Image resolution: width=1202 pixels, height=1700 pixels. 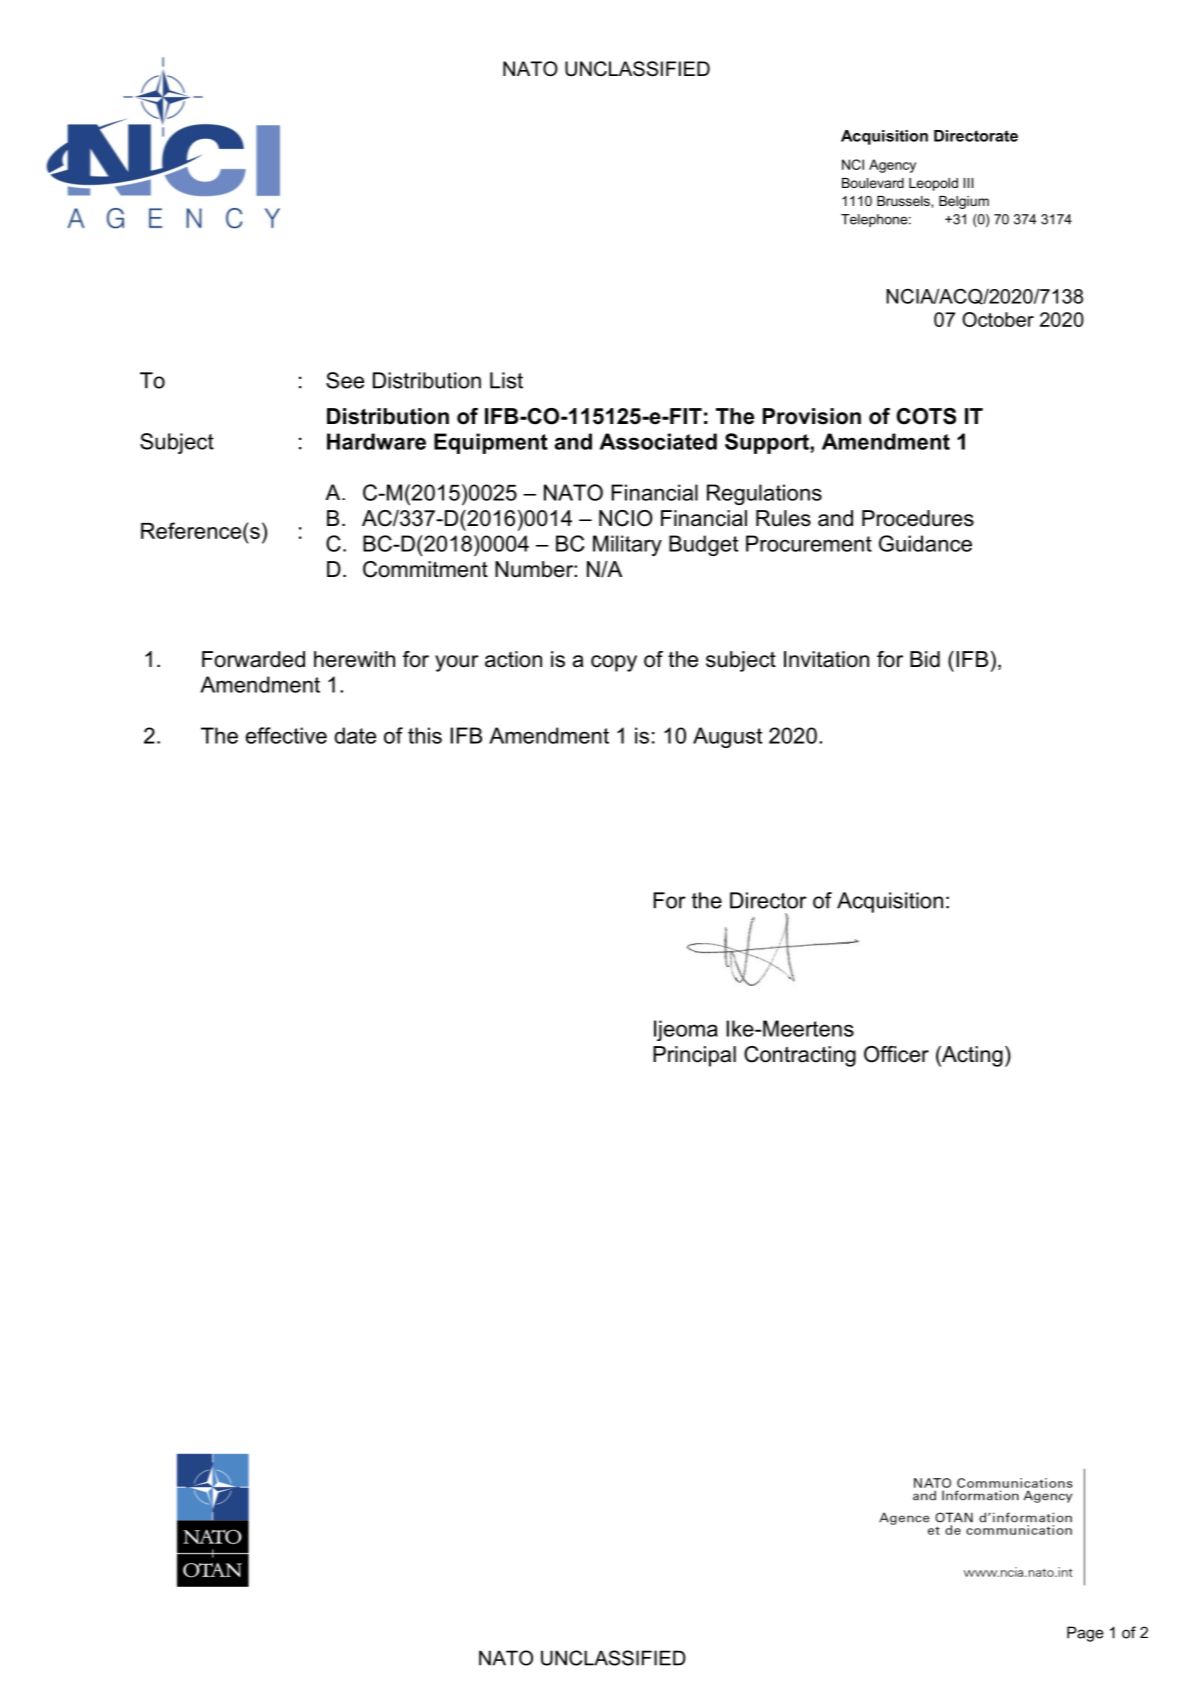 I want to click on this, so click(x=425, y=735).
